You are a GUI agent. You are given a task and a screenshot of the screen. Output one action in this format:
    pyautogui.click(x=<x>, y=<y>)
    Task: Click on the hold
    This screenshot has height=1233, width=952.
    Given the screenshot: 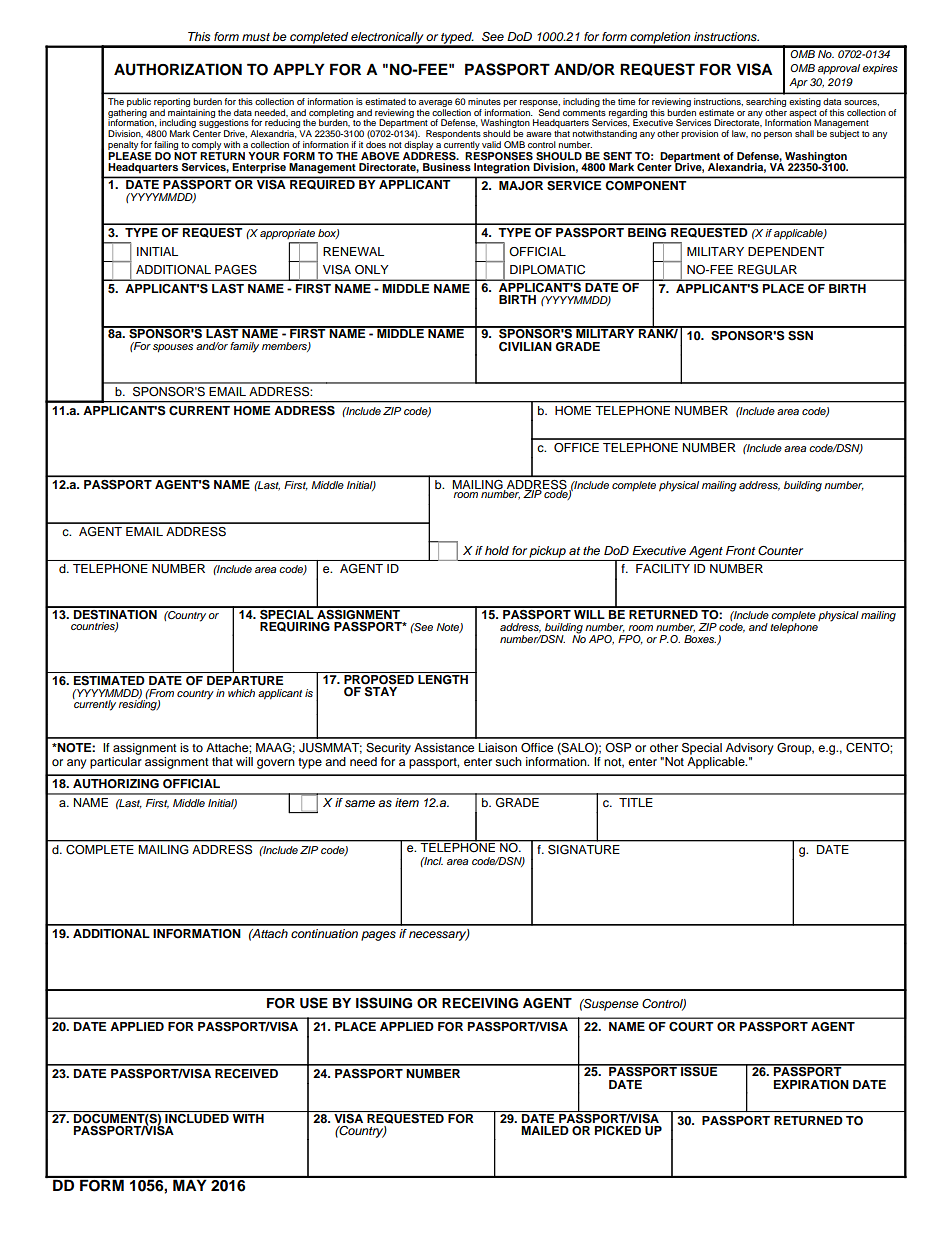 What is the action you would take?
    pyautogui.click(x=497, y=550)
